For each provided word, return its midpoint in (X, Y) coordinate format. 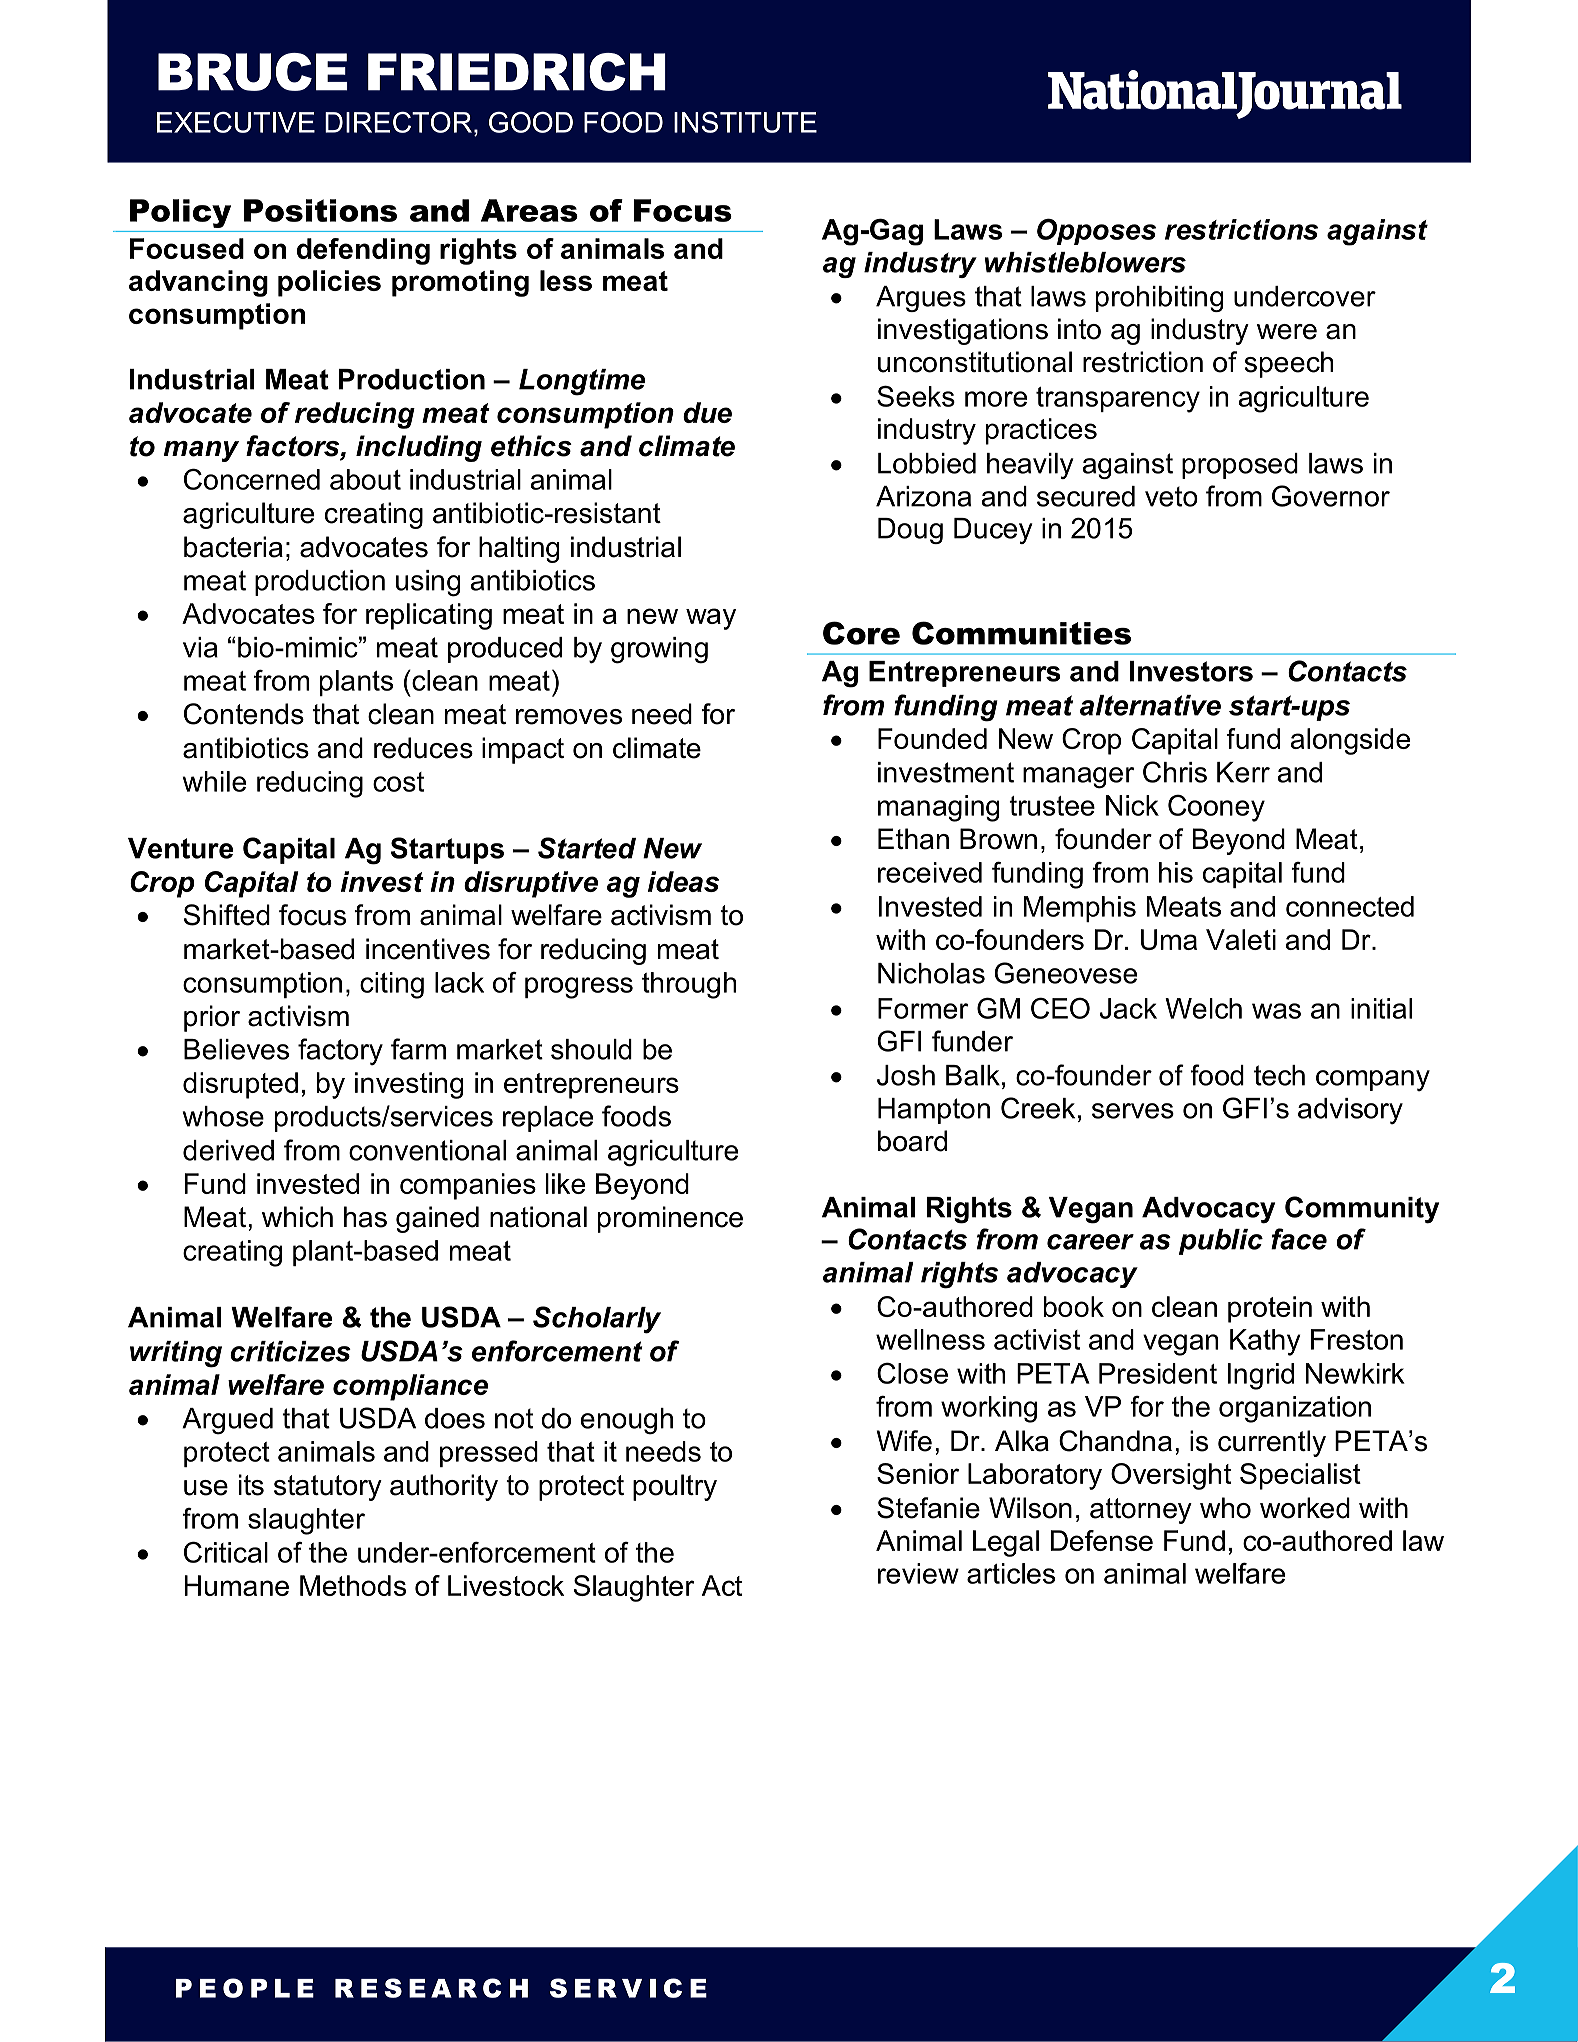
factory (340, 1051)
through (689, 985)
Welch (1203, 1008)
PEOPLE (245, 1988)
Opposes (1096, 231)
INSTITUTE (745, 122)
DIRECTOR (398, 122)
